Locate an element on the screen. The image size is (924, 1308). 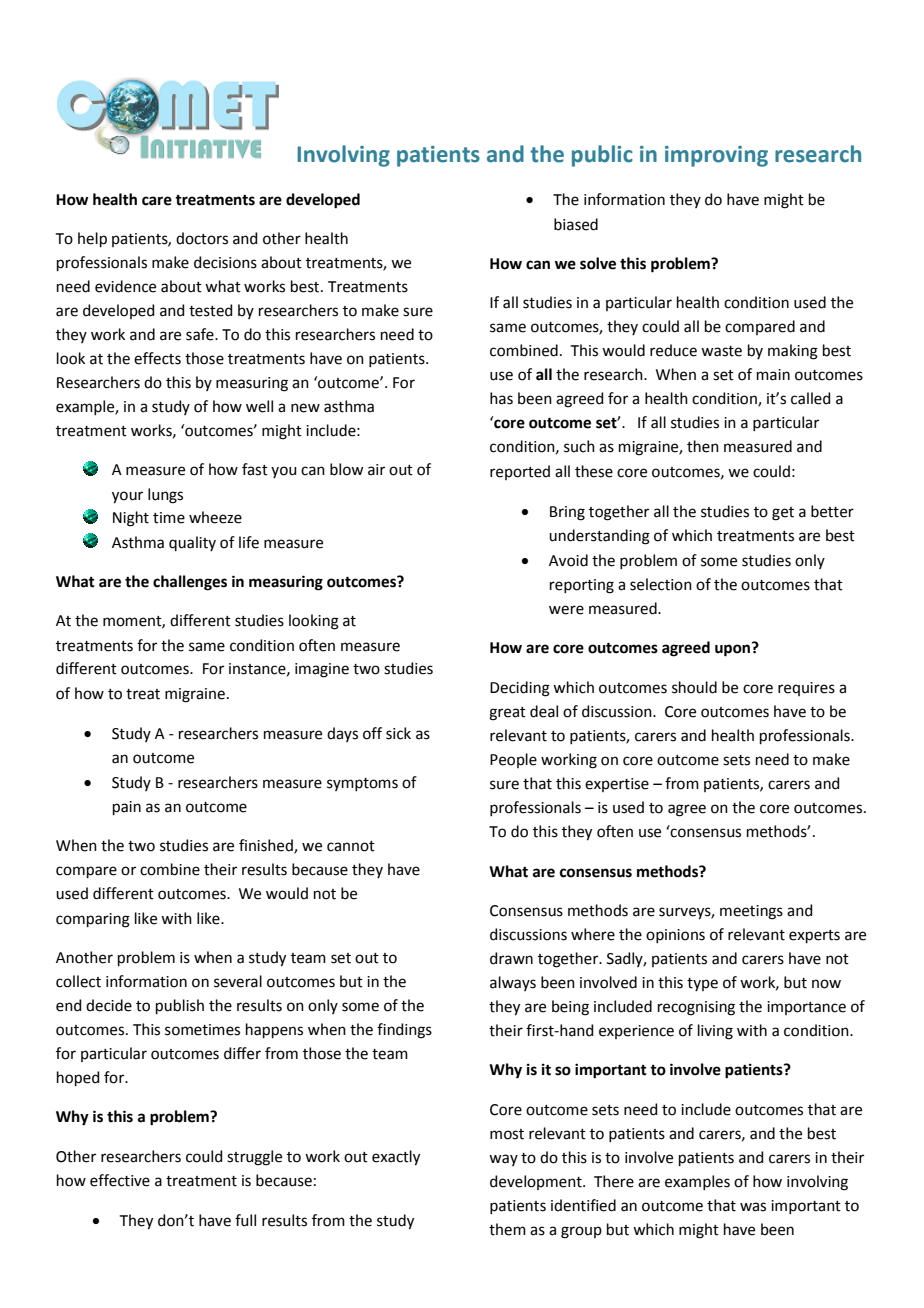
reported is located at coordinates (520, 472).
